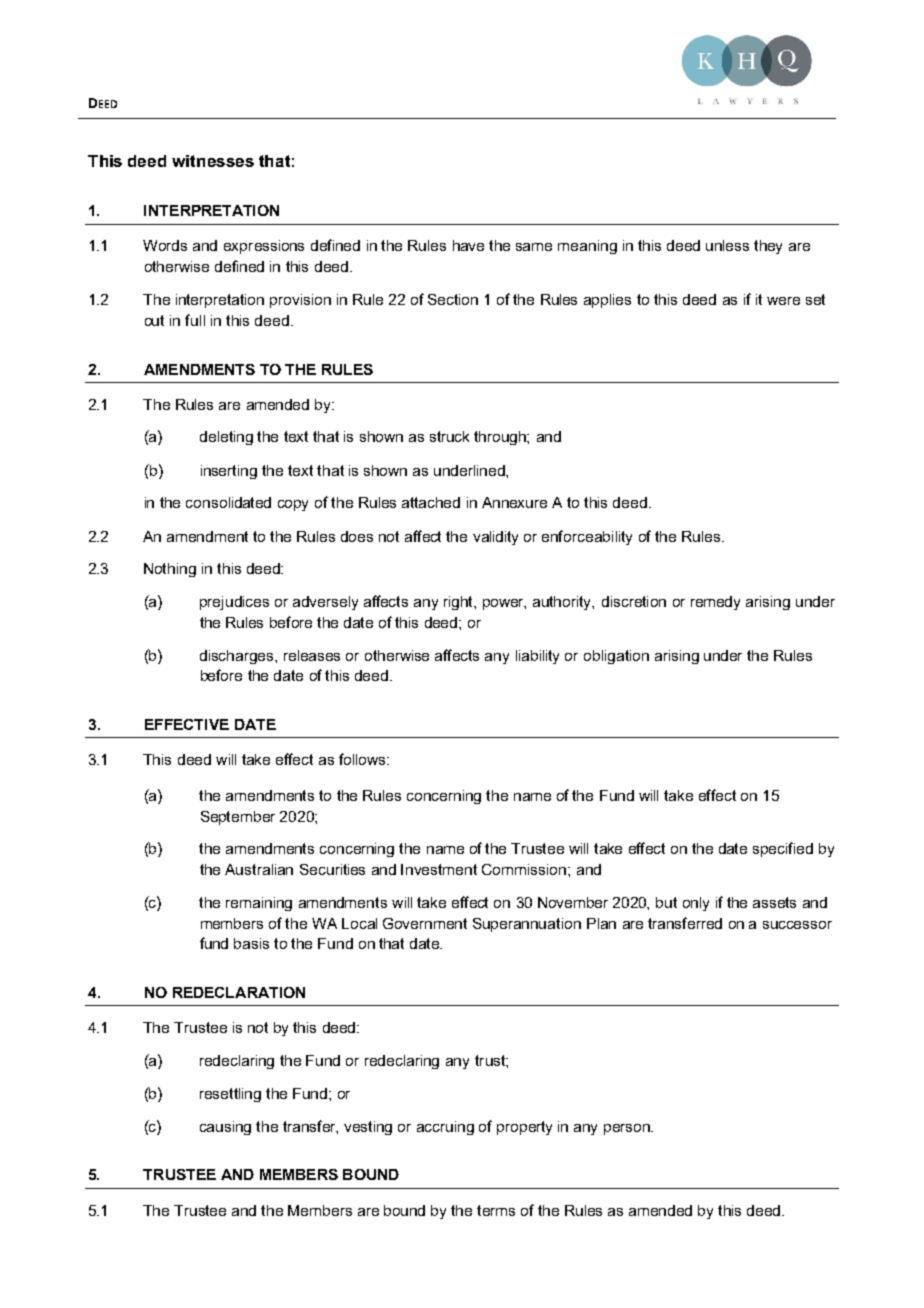  Describe the element at coordinates (468, 245) in the document. I see `have` at that location.
